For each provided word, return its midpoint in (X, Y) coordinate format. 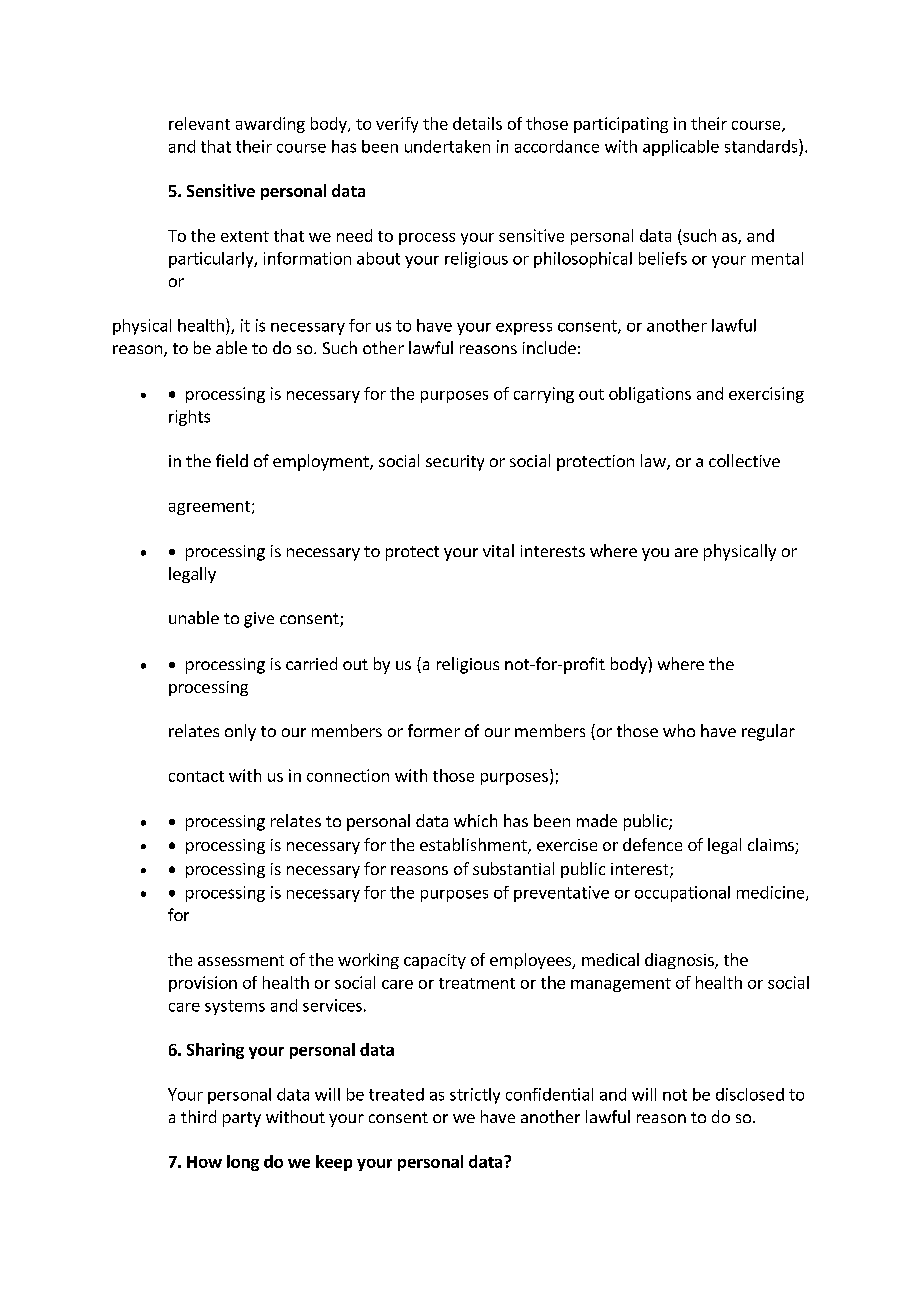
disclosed (750, 1094)
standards (762, 146)
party (242, 1119)
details (477, 123)
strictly (475, 1096)
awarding (270, 125)
